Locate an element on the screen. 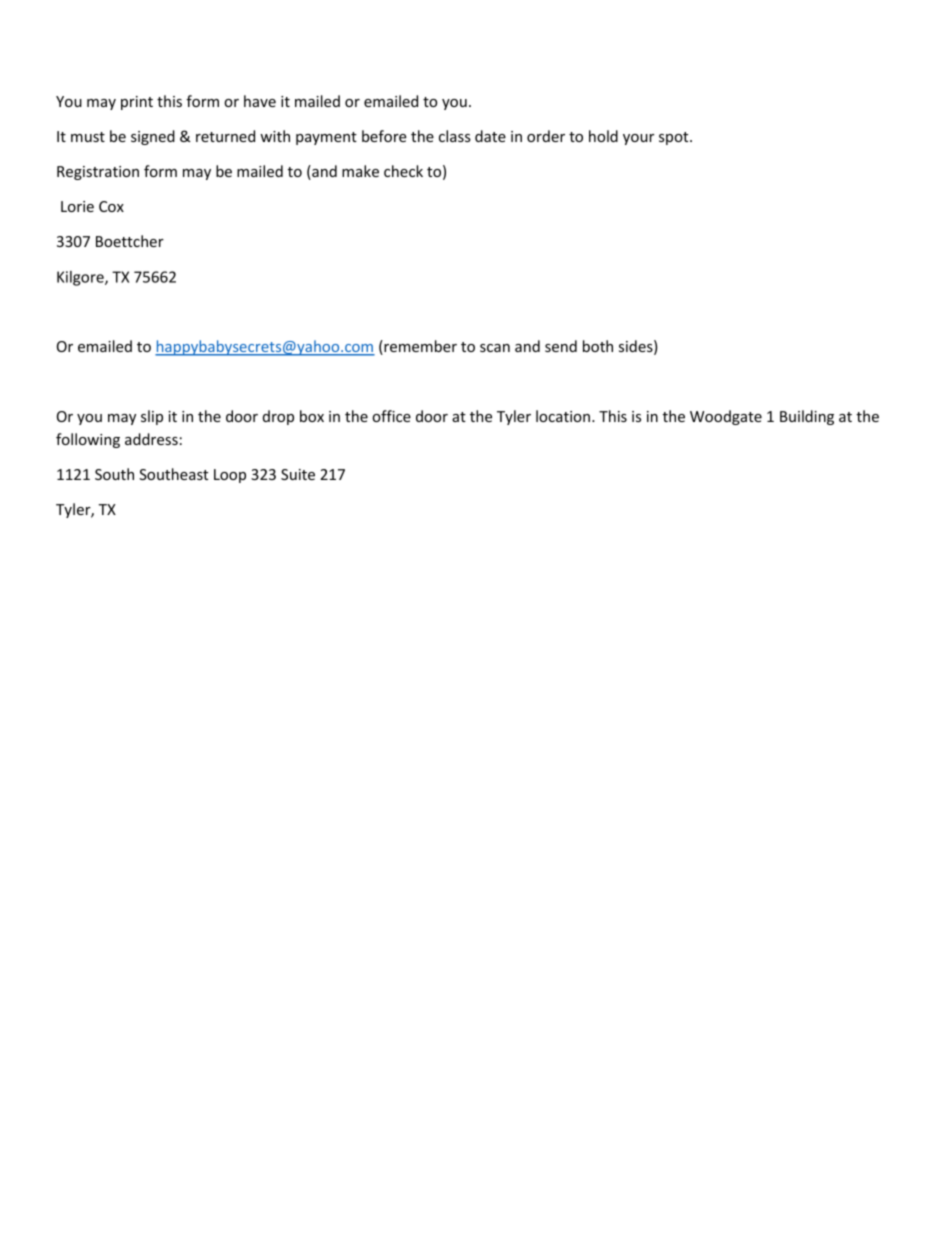 The width and height of the screenshot is (952, 1233). remember is located at coordinates (419, 347).
